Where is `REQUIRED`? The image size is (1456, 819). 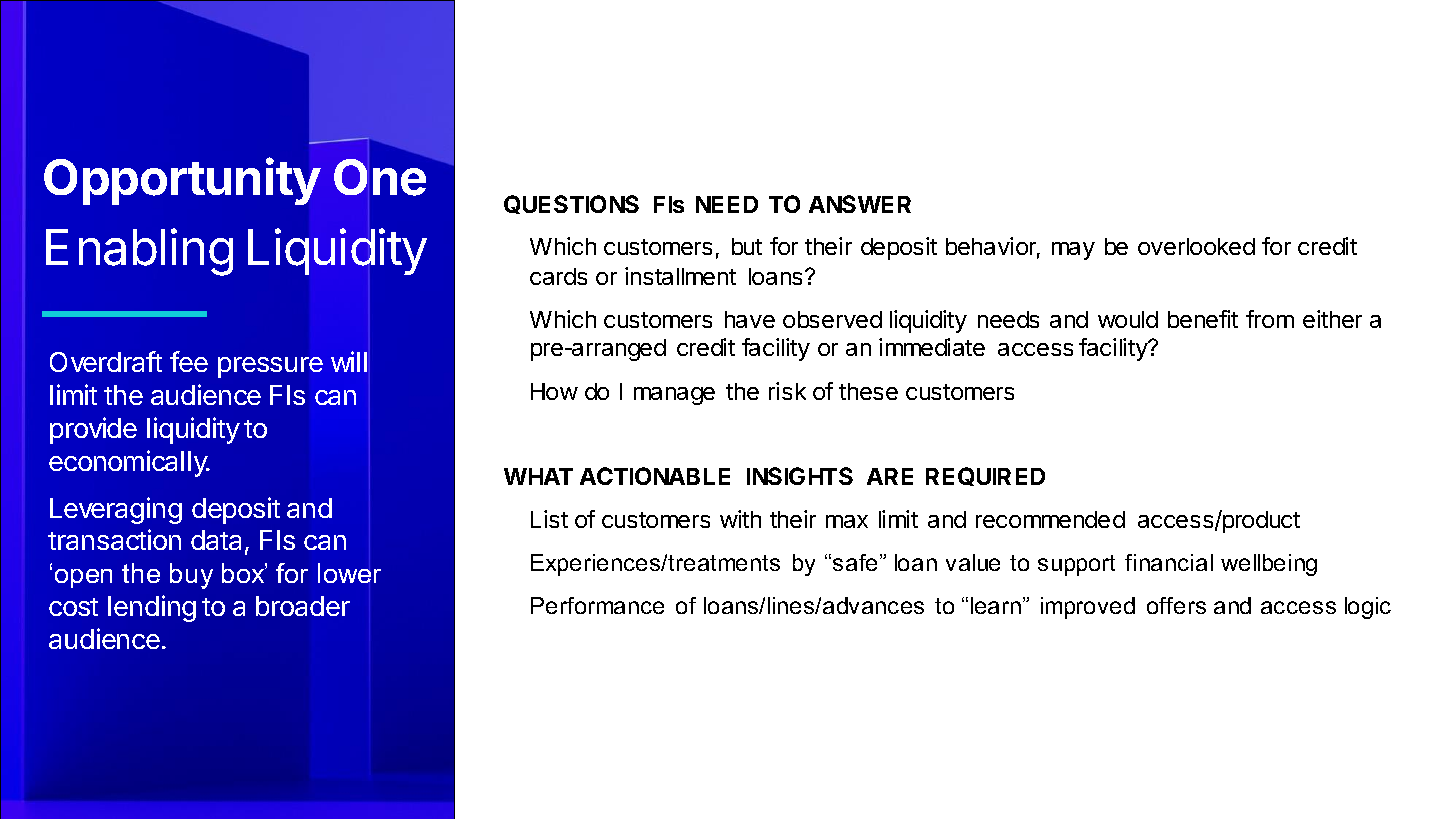
REQUIRED is located at coordinates (985, 476).
